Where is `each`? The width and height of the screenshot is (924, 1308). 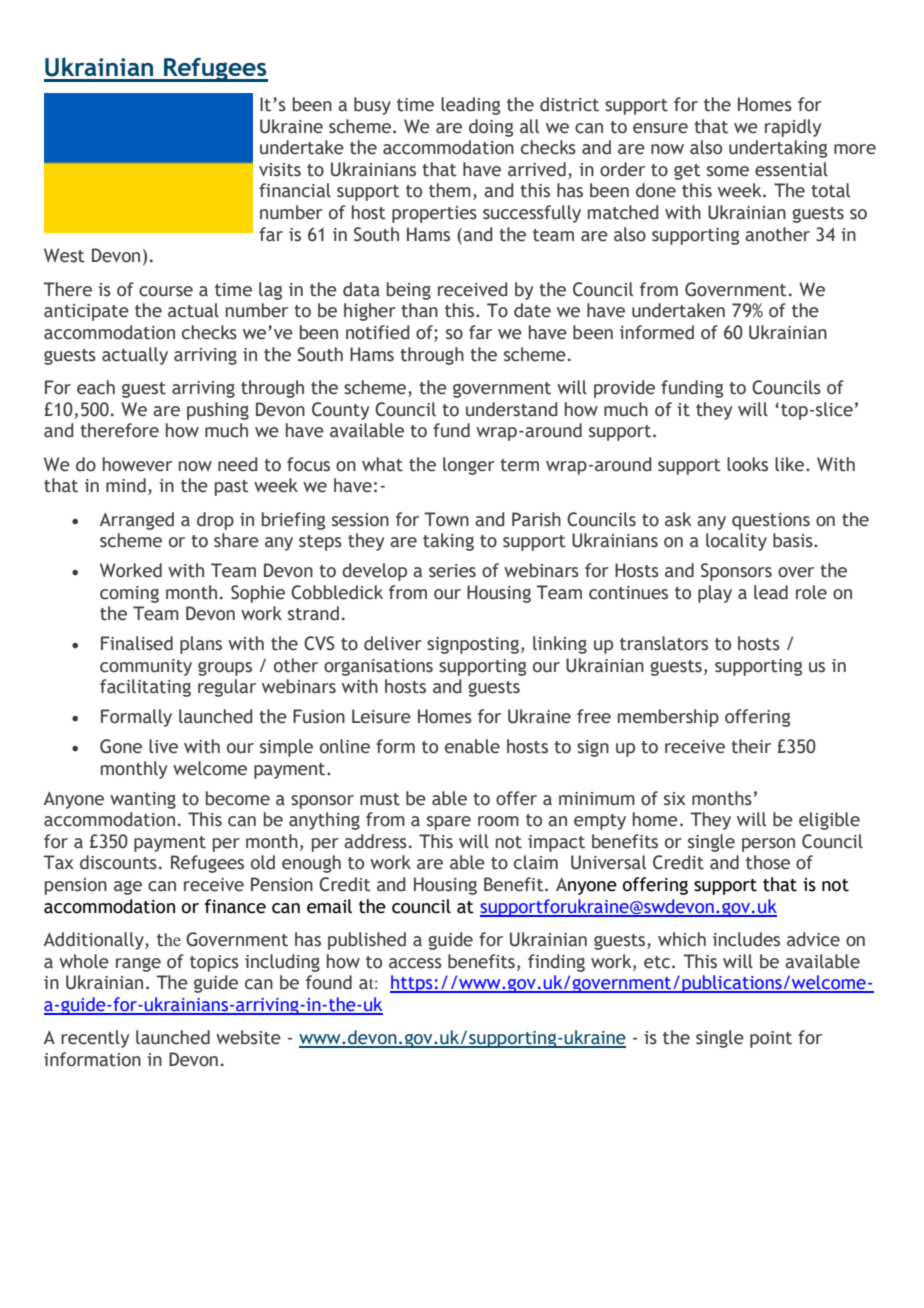
each is located at coordinates (96, 387).
